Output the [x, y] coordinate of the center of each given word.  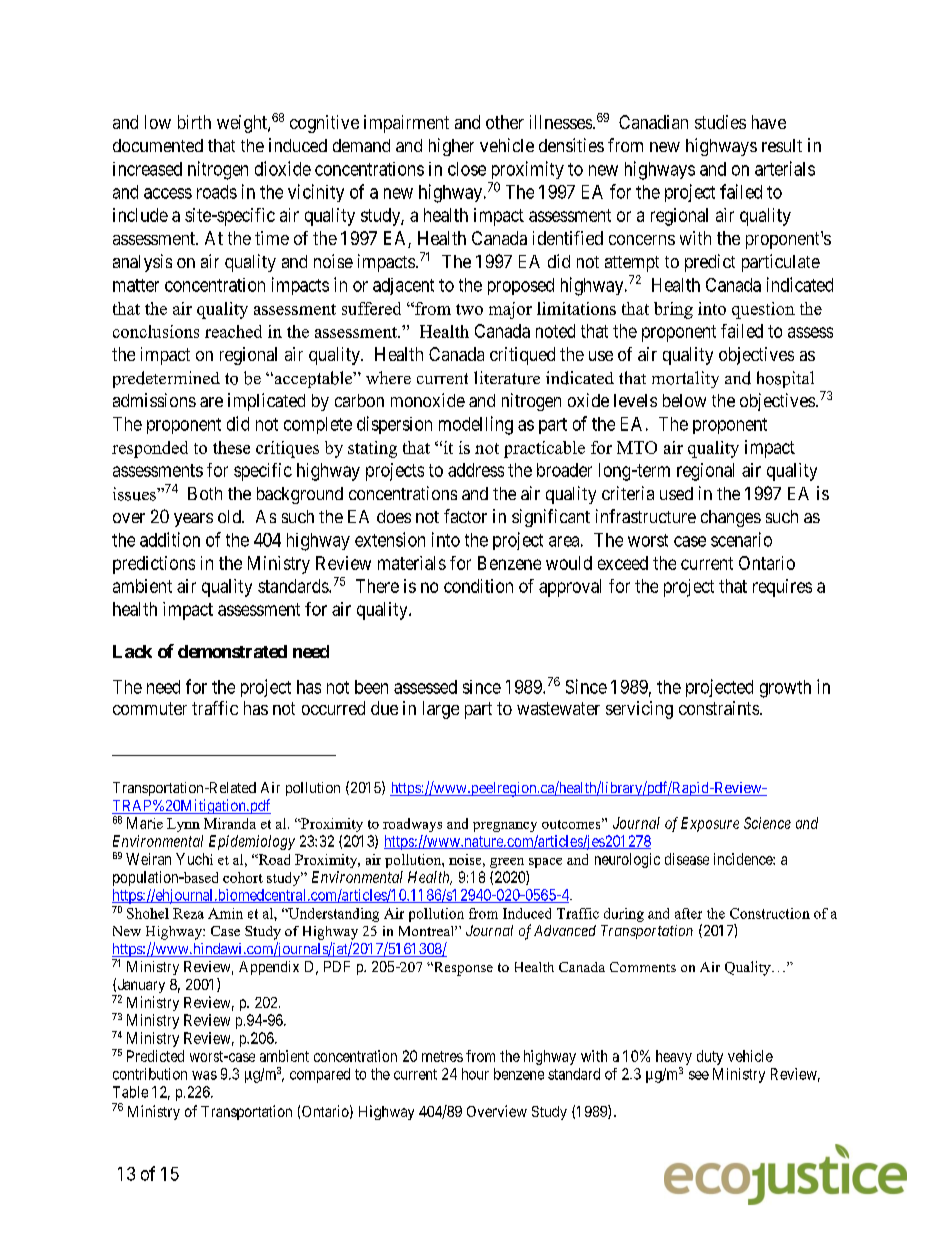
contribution [150, 1074]
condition [478, 586]
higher [451, 147]
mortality [685, 379]
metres [442, 1056]
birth [194, 122]
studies [720, 122]
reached [233, 331]
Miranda [230, 823]
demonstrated [232, 651]
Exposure [710, 824]
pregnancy [505, 827]
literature [507, 378]
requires [782, 588]
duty [710, 1057]
